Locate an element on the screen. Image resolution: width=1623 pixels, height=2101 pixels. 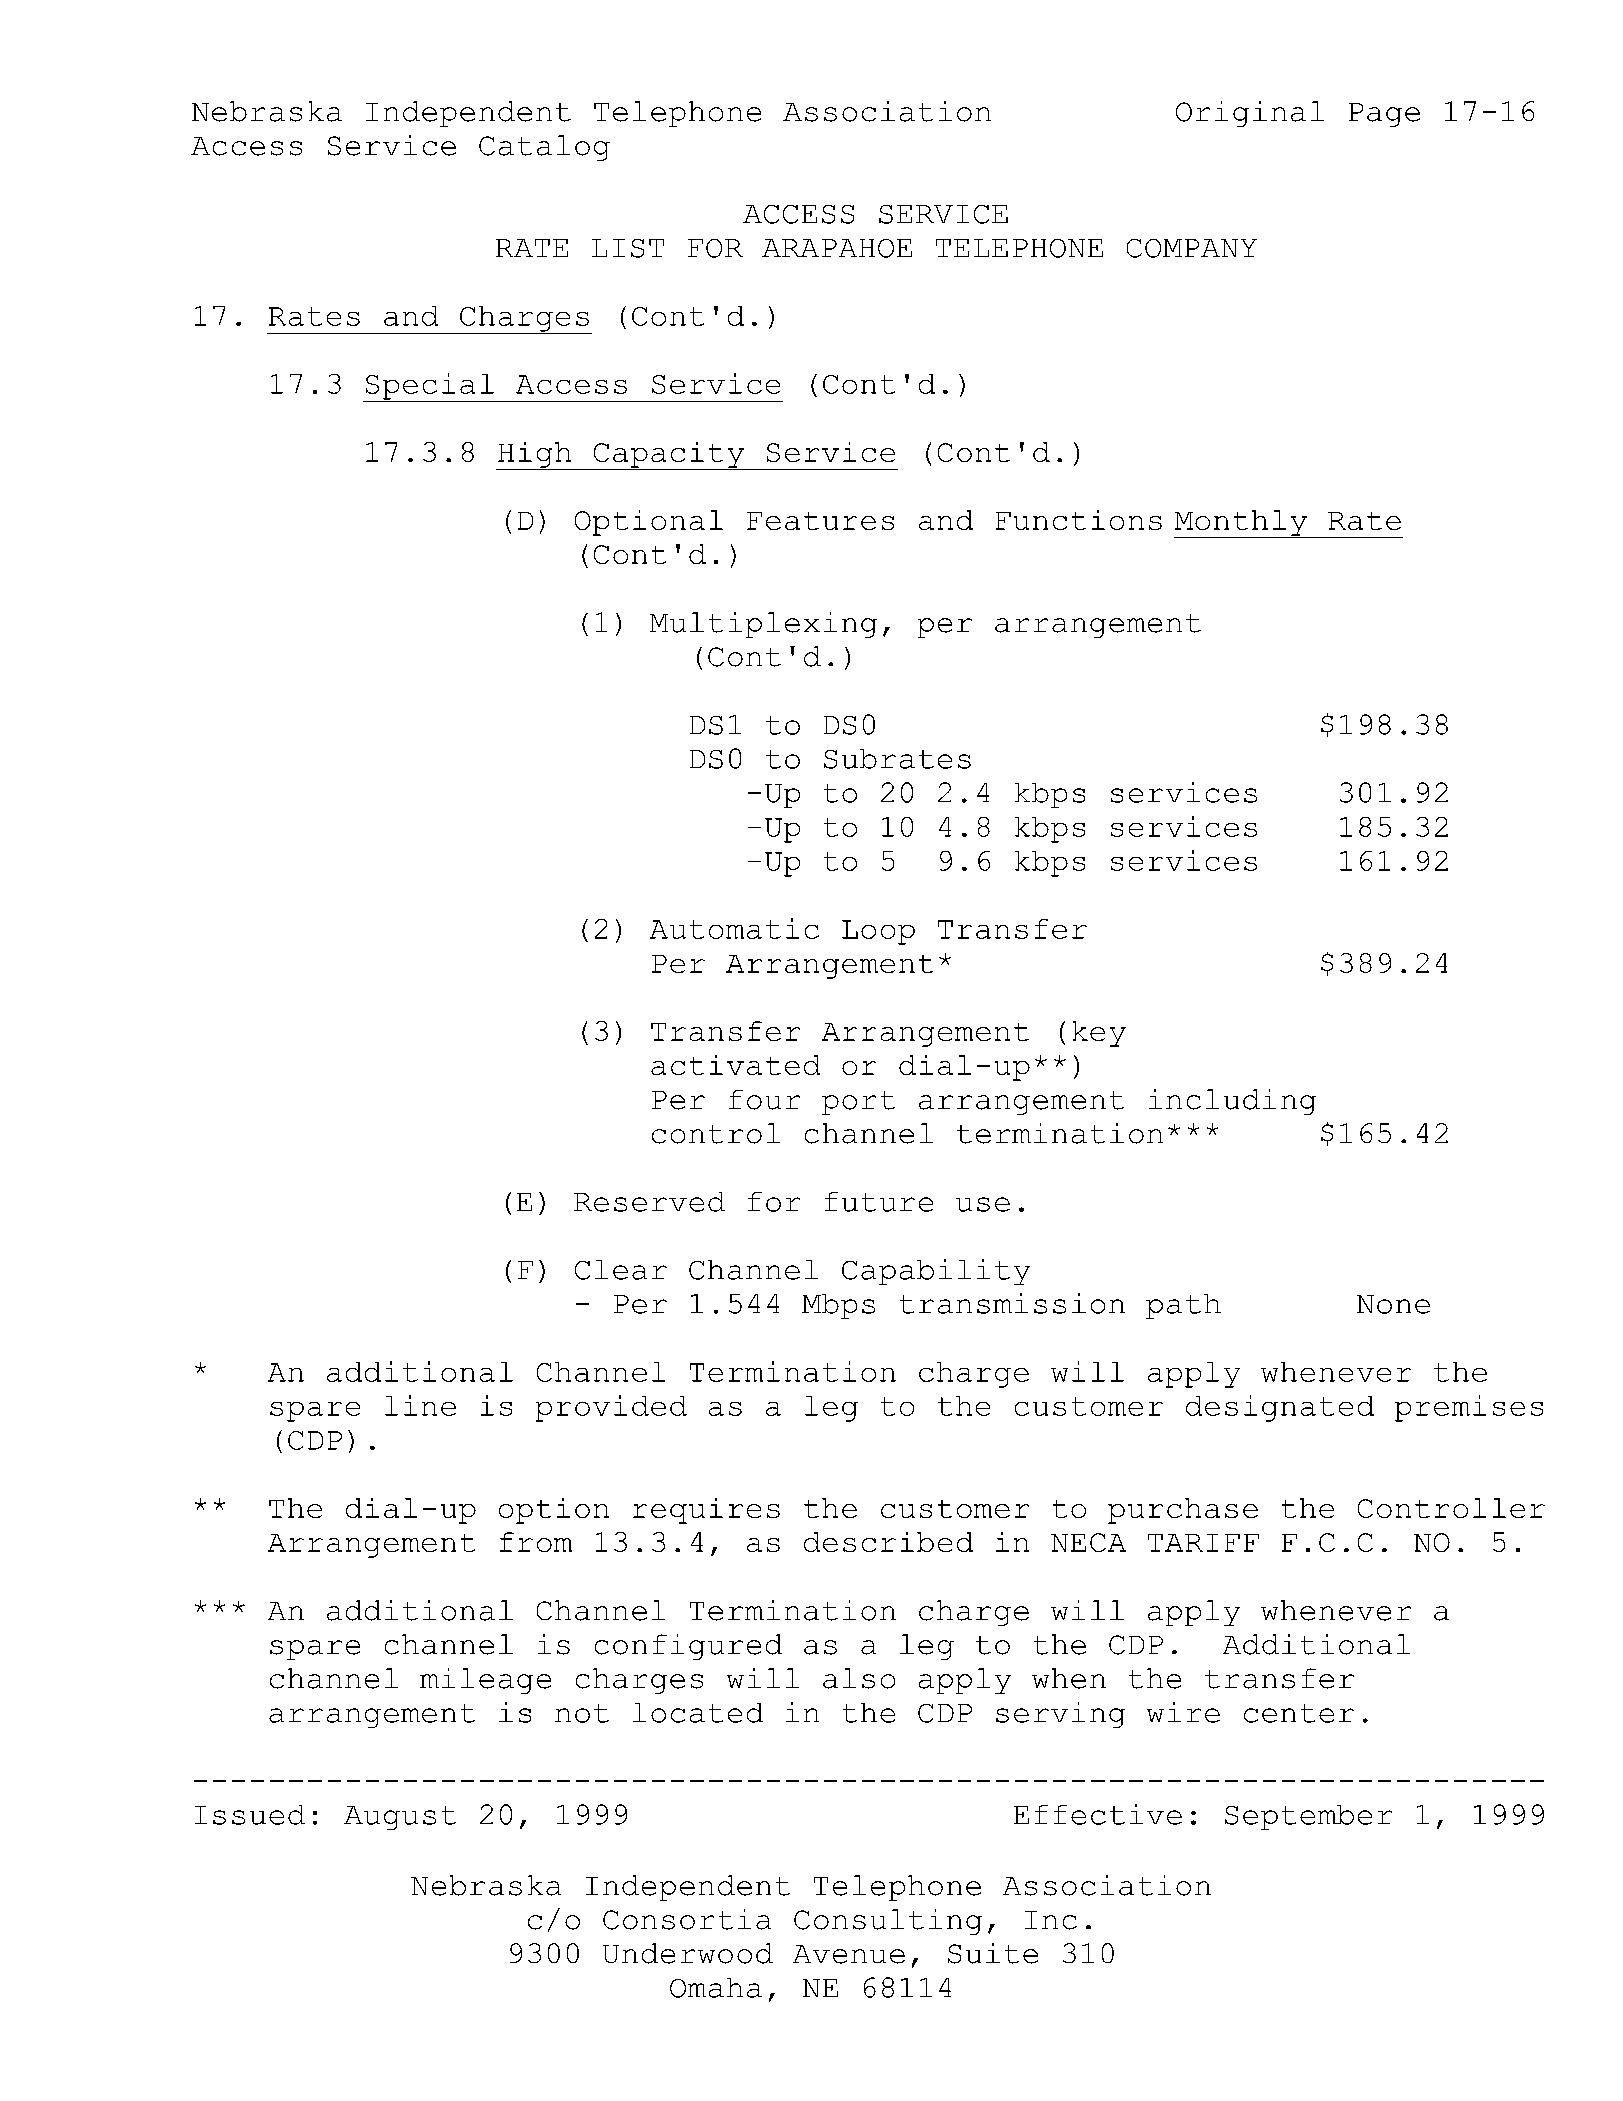
Catalog is located at coordinates (544, 148).
